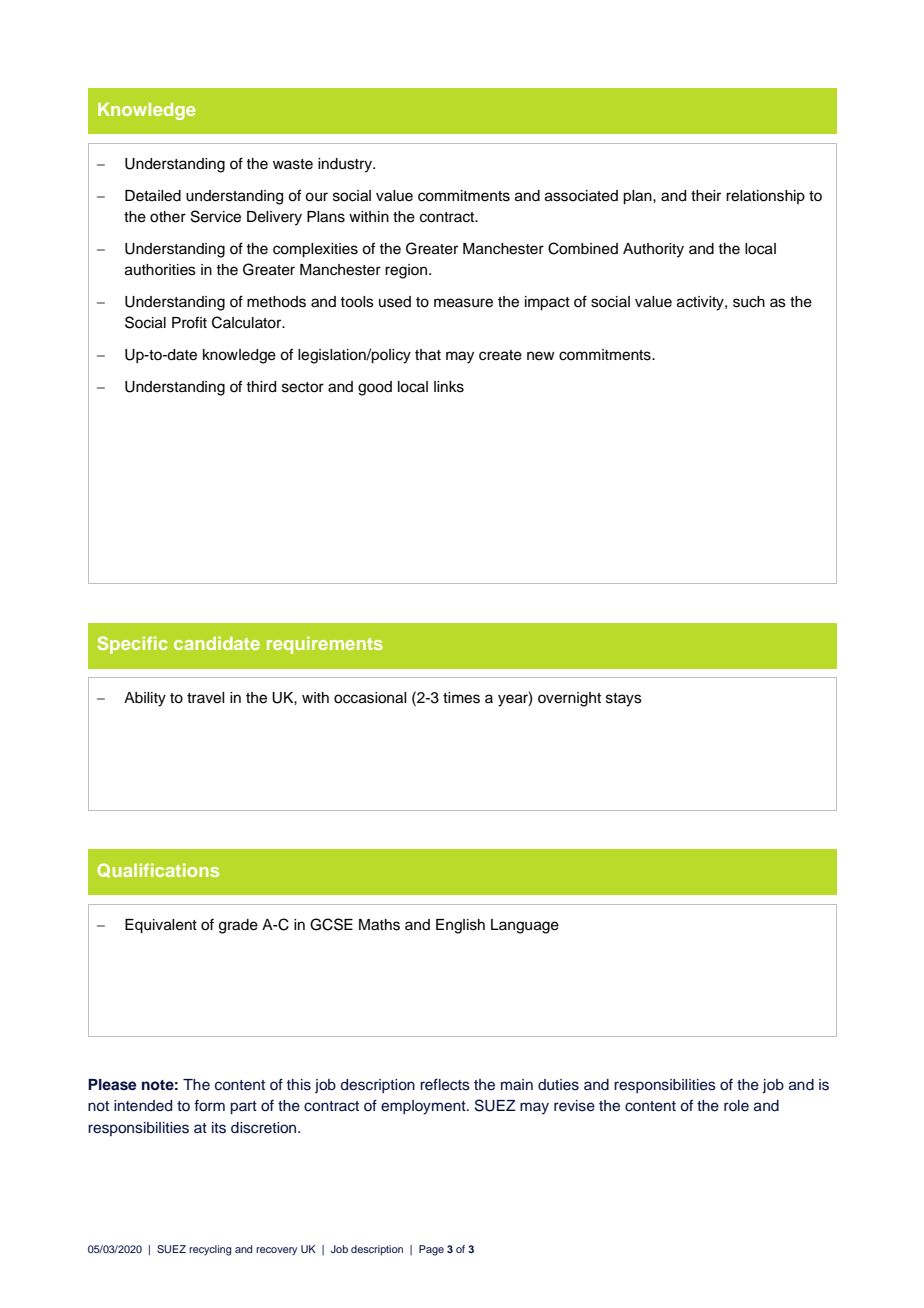 The image size is (924, 1308). I want to click on Page, so click(431, 1250).
